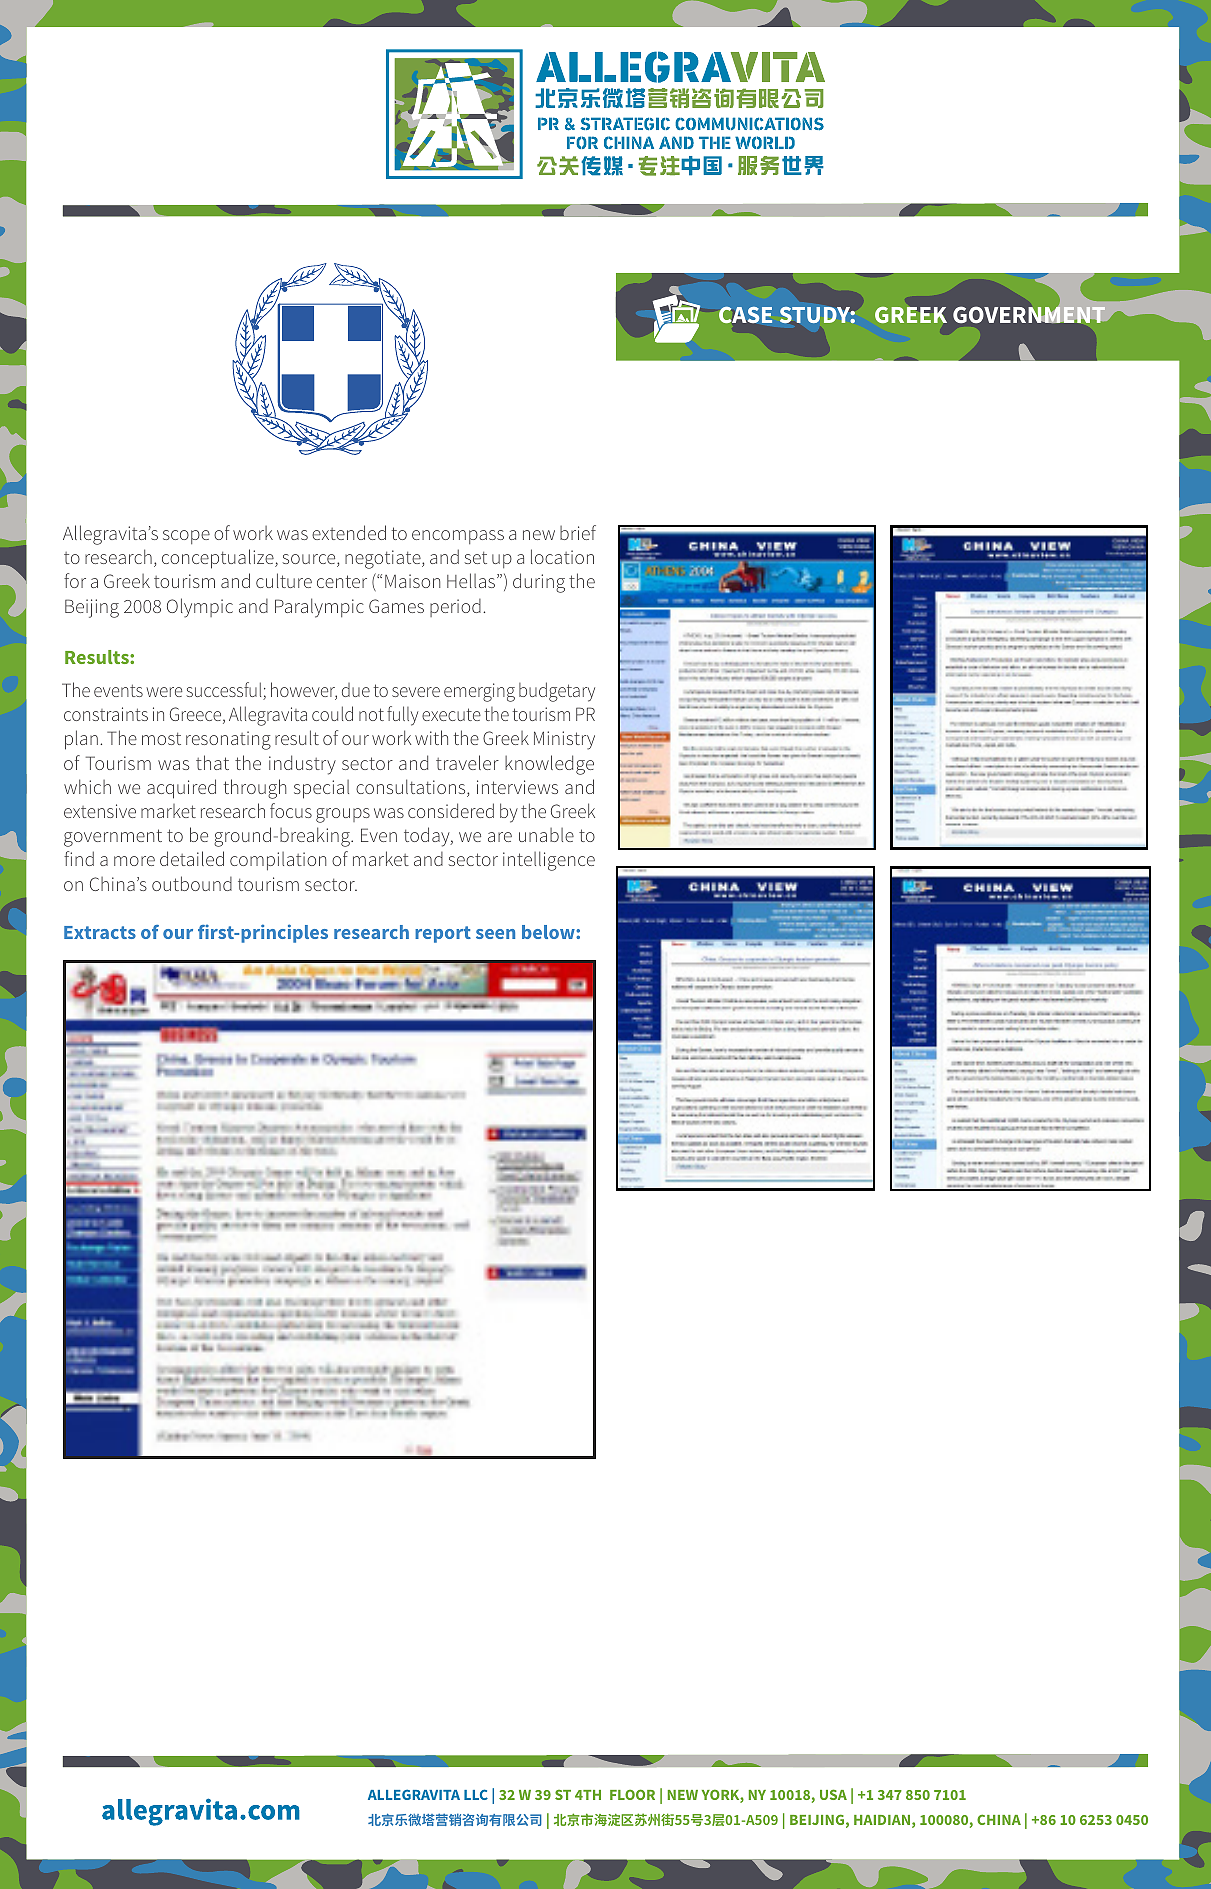 Image resolution: width=1211 pixels, height=1889 pixels. Describe the element at coordinates (745, 315) in the page. I see `CASE` at that location.
